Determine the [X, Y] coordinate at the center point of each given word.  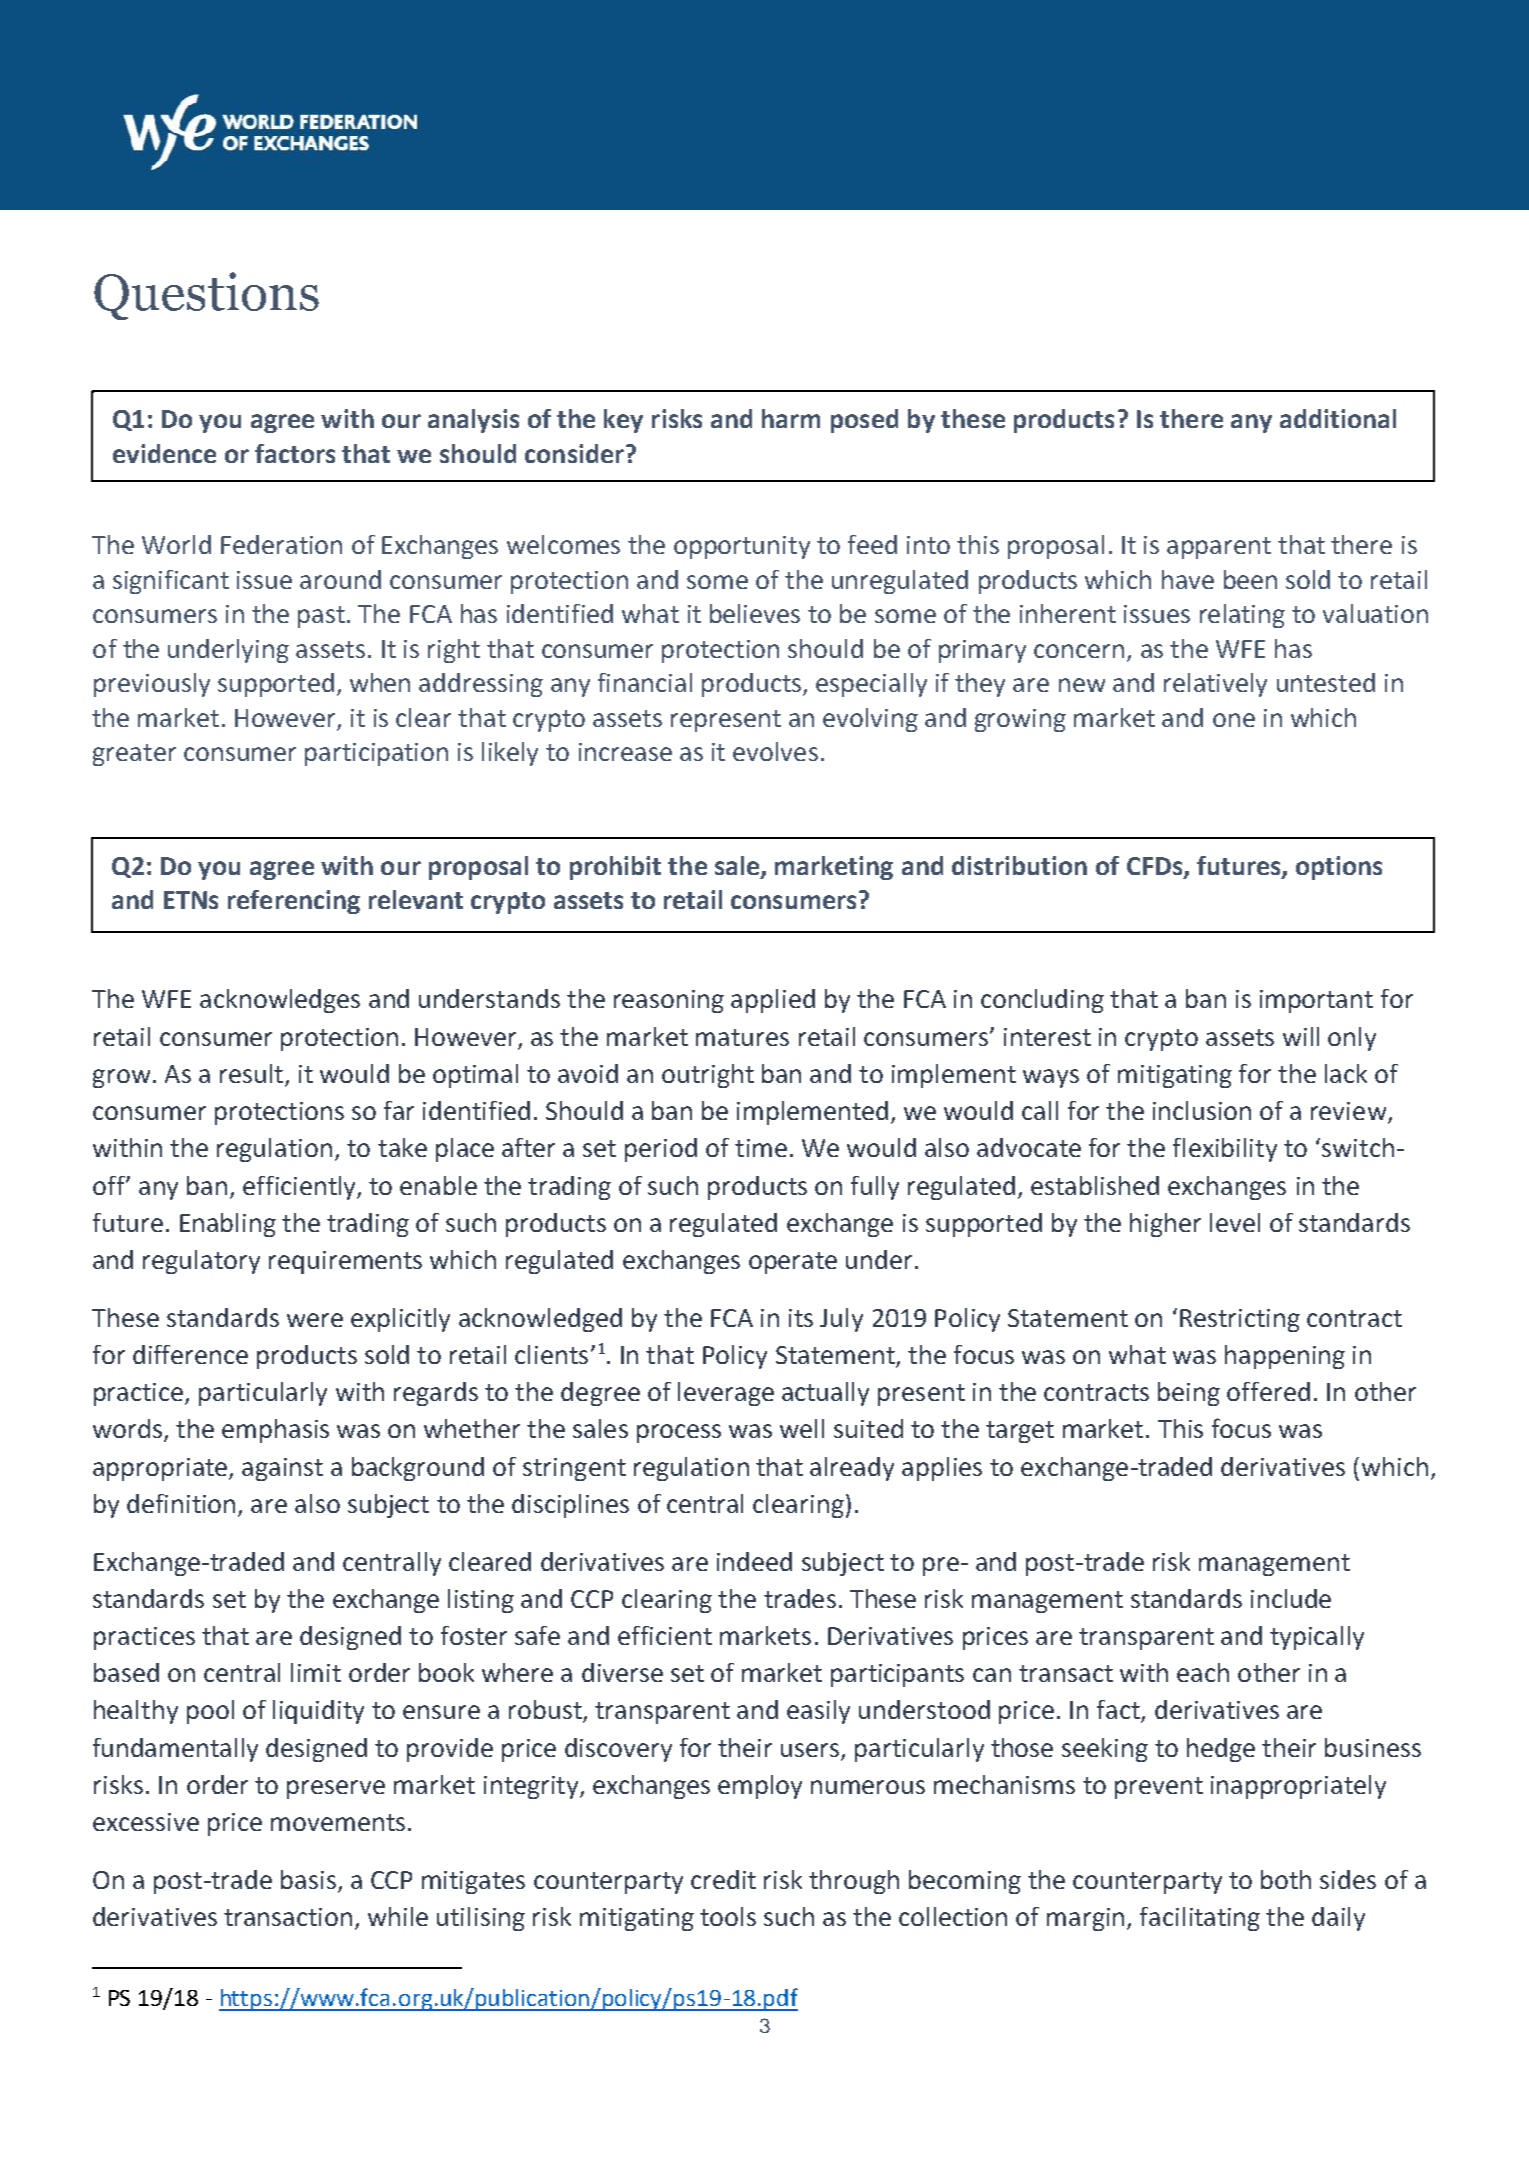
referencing [294, 902]
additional [1338, 418]
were [315, 1320]
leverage [726, 1394]
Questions [206, 296]
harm [791, 418]
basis [308, 1879]
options [1339, 868]
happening [1285, 1357]
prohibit [615, 868]
